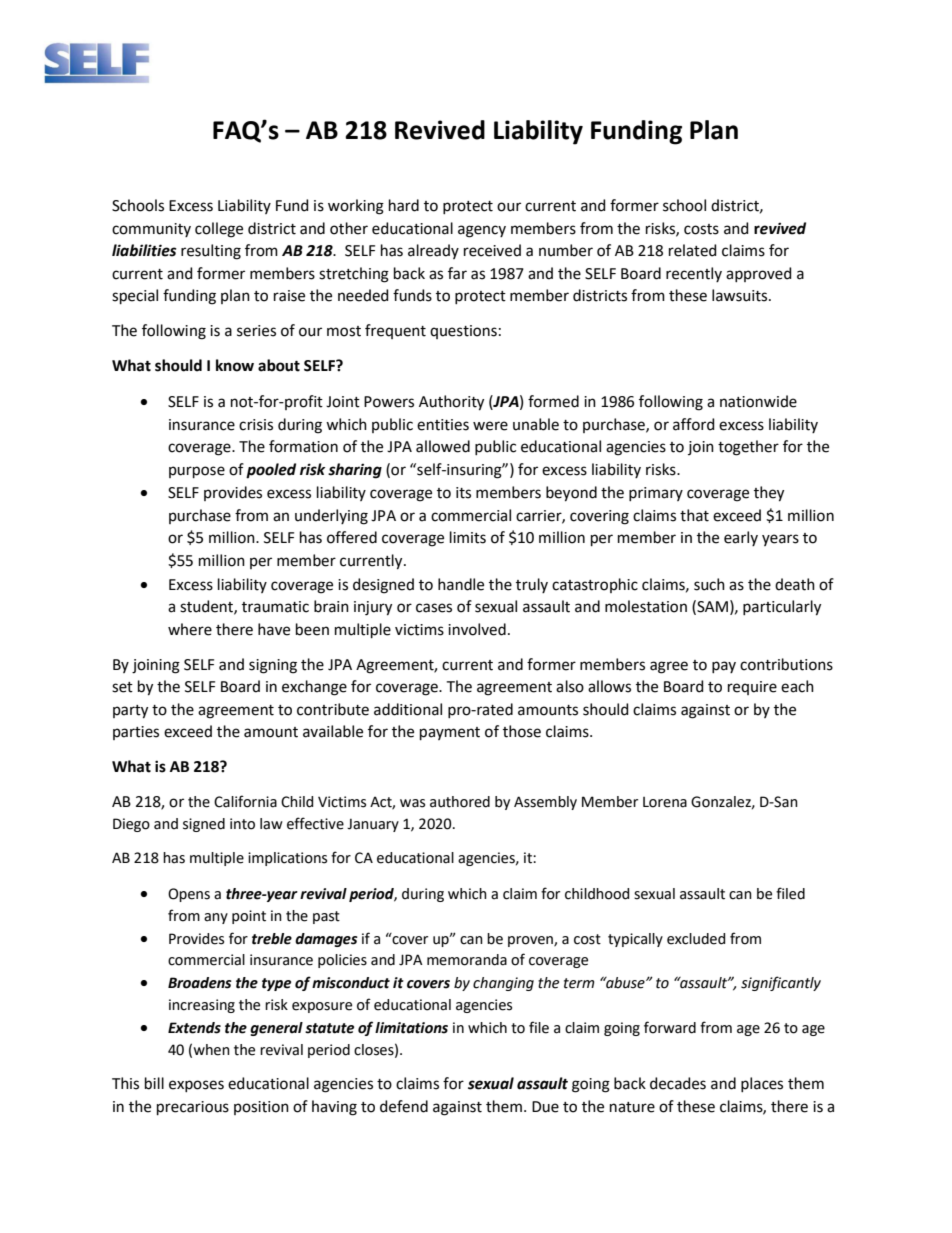 This screenshot has height=1233, width=952. Describe the element at coordinates (696, 939) in the screenshot. I see `excluded` at that location.
